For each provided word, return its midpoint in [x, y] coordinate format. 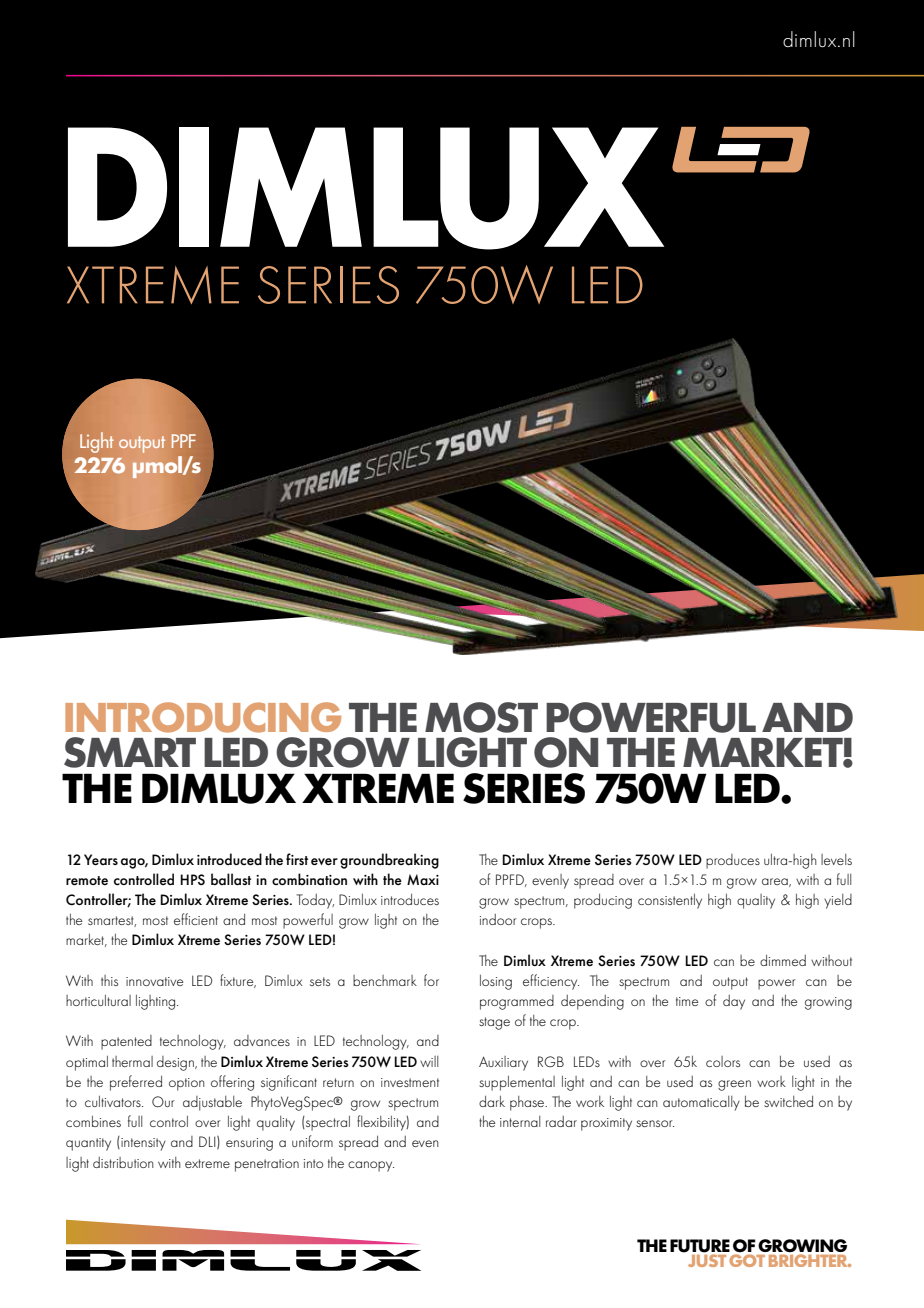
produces [733, 861]
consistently [670, 901]
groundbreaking [389, 861]
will [429, 1061]
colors [723, 1061]
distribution [123, 1162]
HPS [192, 879]
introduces [410, 899]
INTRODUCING [203, 717]
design [176, 1063]
